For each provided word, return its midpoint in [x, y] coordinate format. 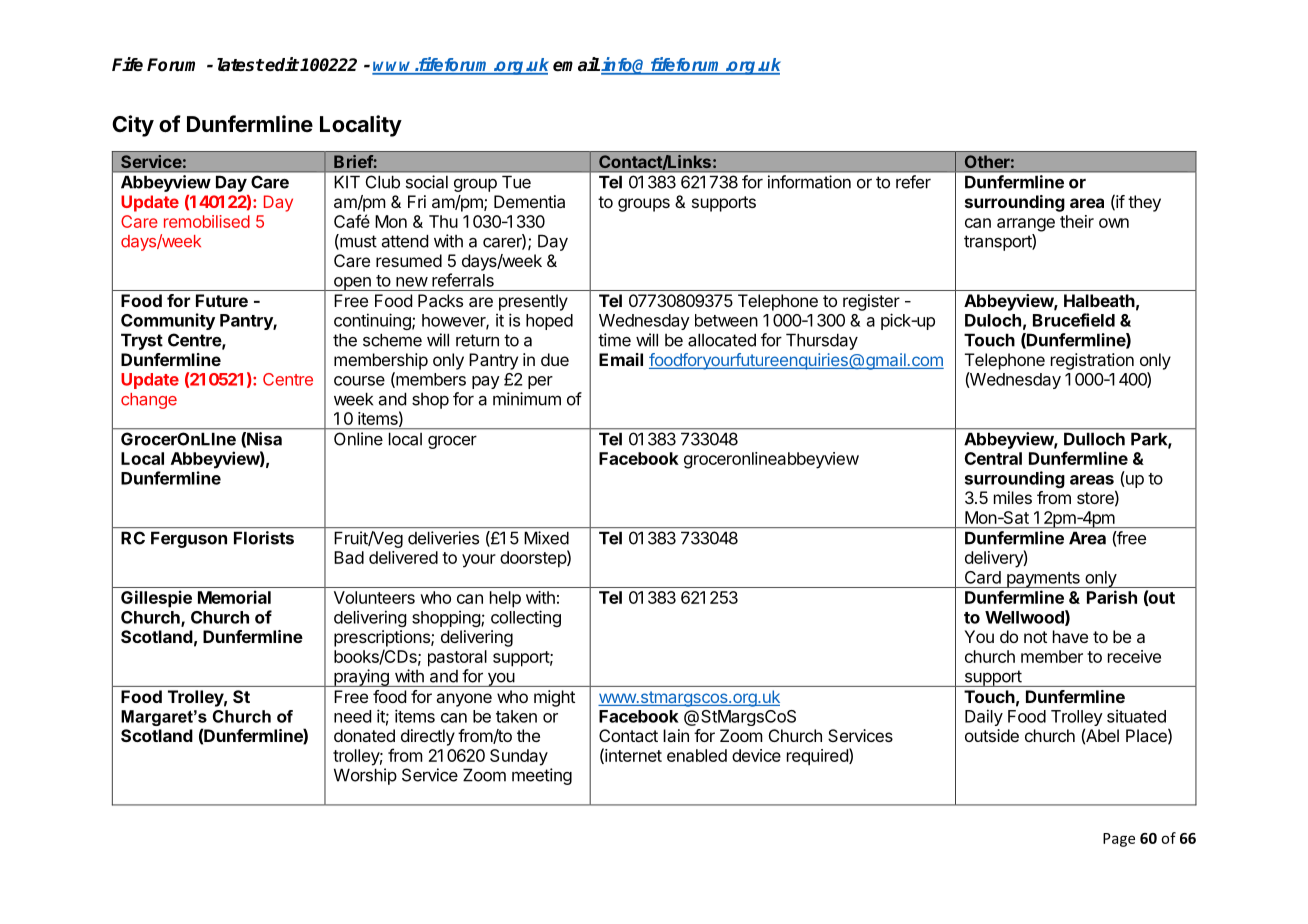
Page [1119, 840]
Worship [365, 776]
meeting [542, 776]
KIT [347, 182]
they [1144, 203]
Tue [516, 182]
